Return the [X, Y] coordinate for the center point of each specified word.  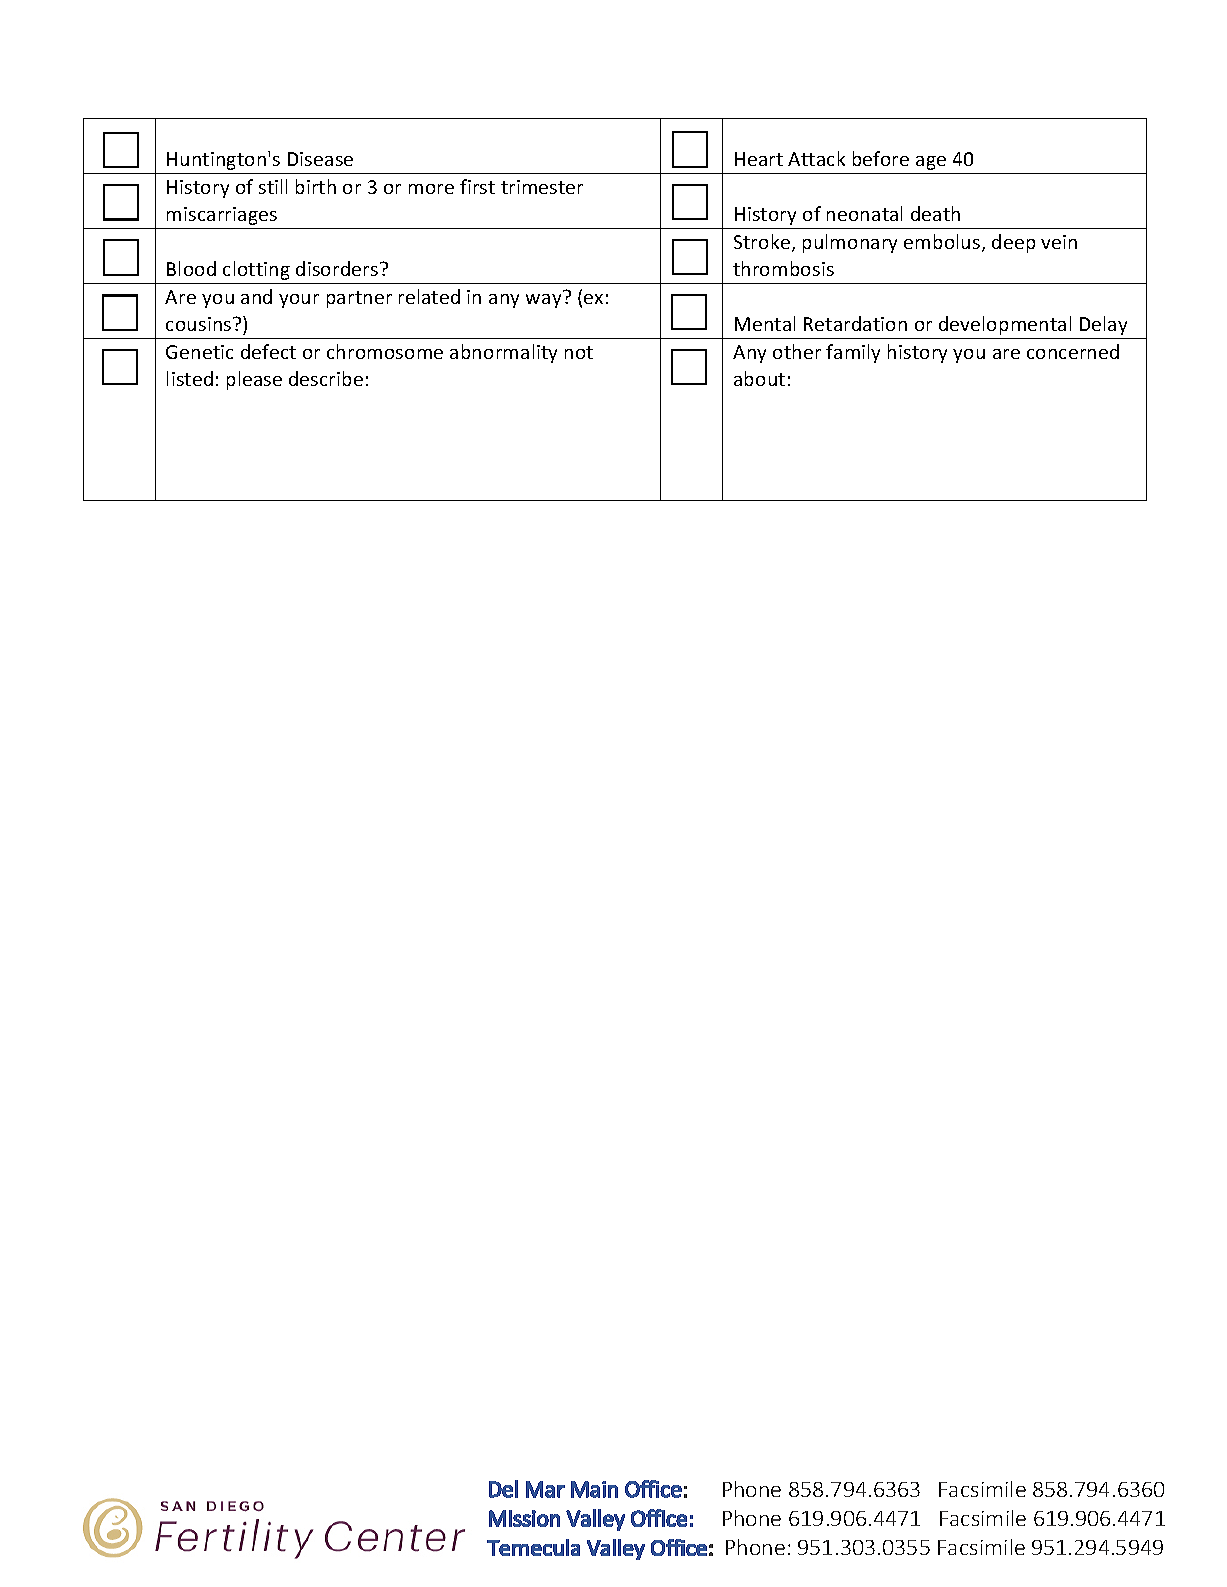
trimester [542, 187]
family [853, 353]
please [254, 380]
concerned [1073, 351]
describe [326, 378]
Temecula [533, 1547]
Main [594, 1489]
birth [316, 186]
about [759, 378]
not [579, 352]
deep [1013, 243]
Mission [524, 1518]
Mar [545, 1489]
